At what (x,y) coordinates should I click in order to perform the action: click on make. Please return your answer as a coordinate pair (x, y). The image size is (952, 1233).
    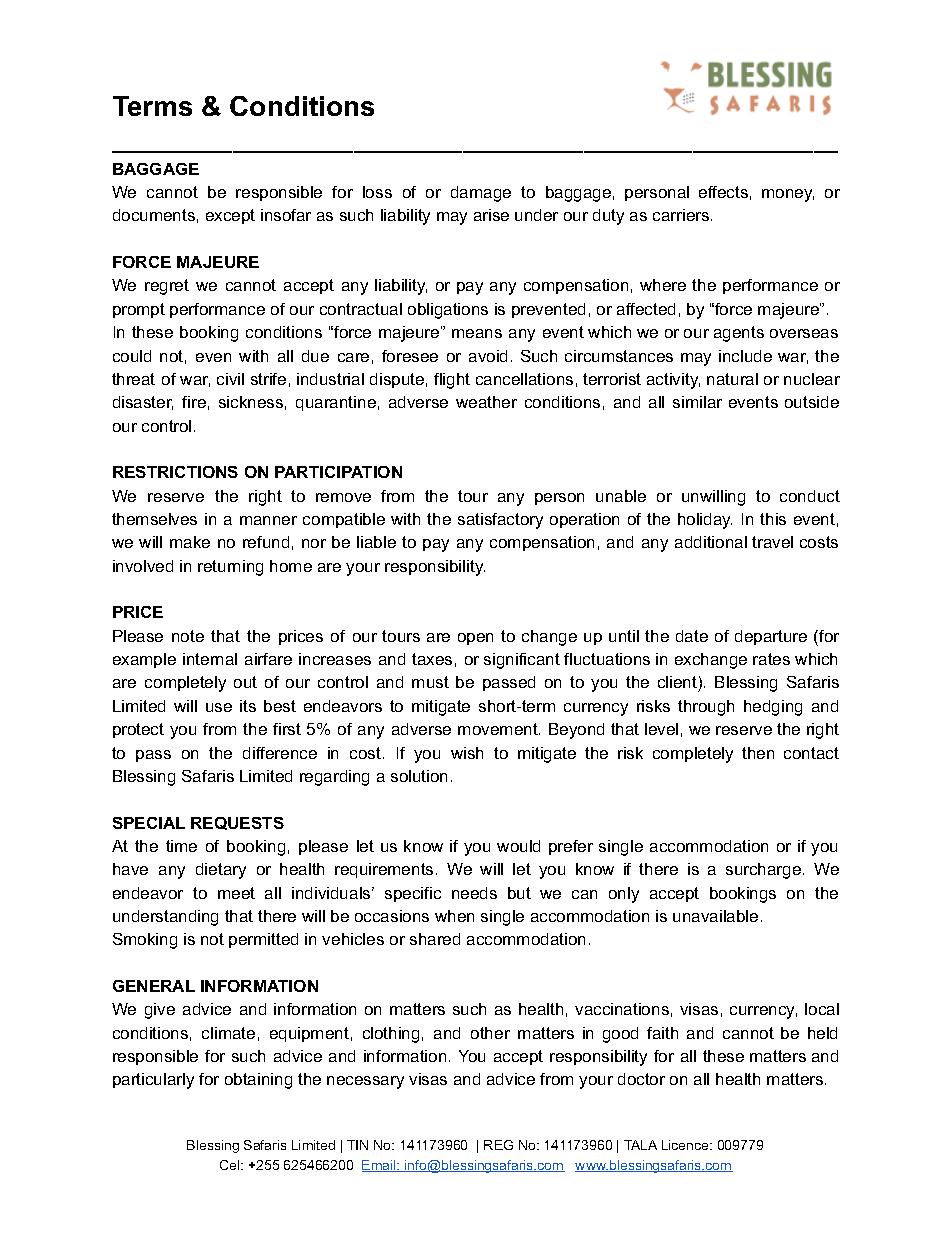
    Looking at the image, I should click on (190, 542).
